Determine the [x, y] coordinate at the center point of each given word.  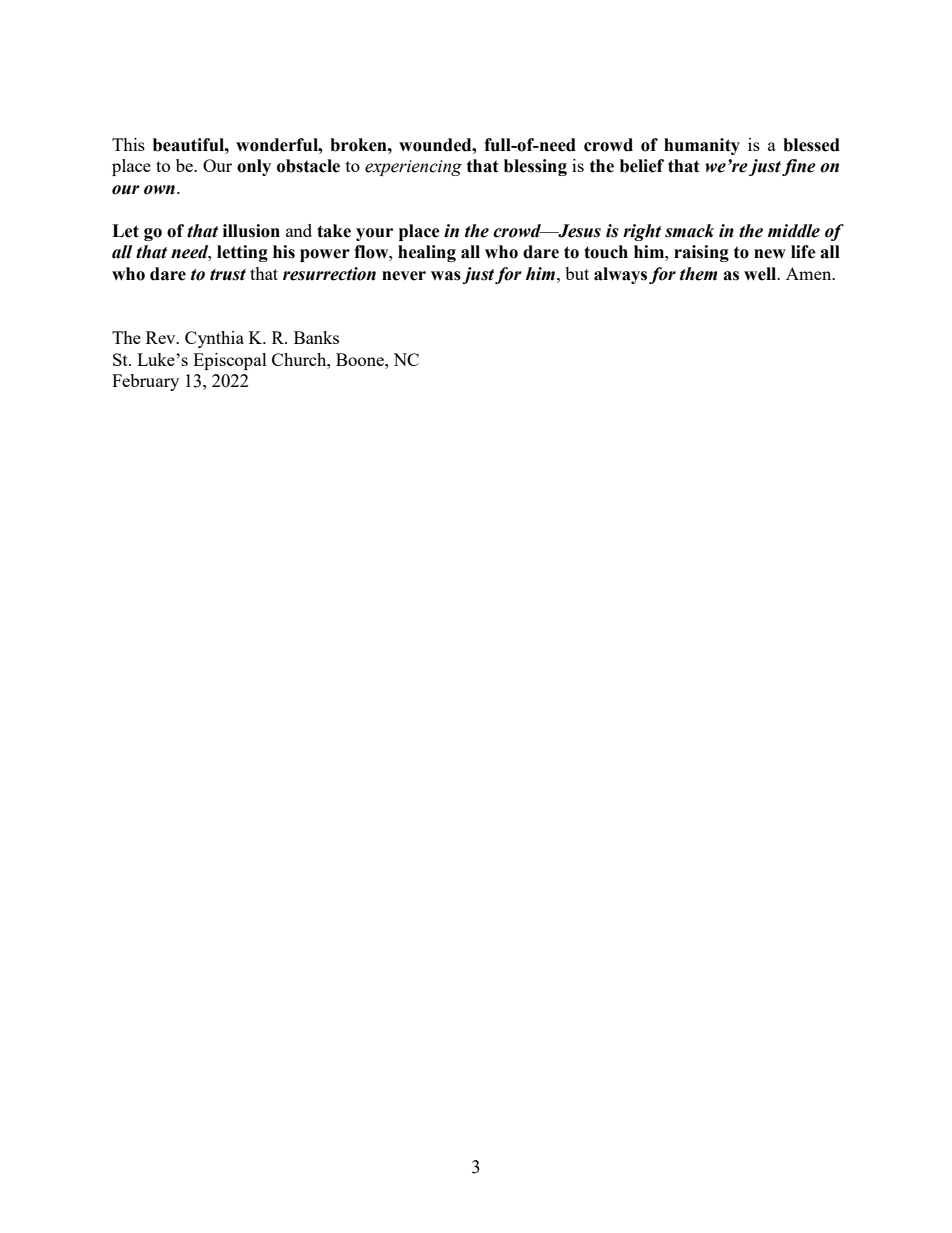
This [128, 144]
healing [427, 253]
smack [689, 231]
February [145, 382]
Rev [162, 337]
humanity [702, 146]
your [374, 234]
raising [701, 253]
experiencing [413, 168]
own [159, 190]
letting [242, 253]
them [698, 274]
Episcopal [230, 361]
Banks [316, 337]
